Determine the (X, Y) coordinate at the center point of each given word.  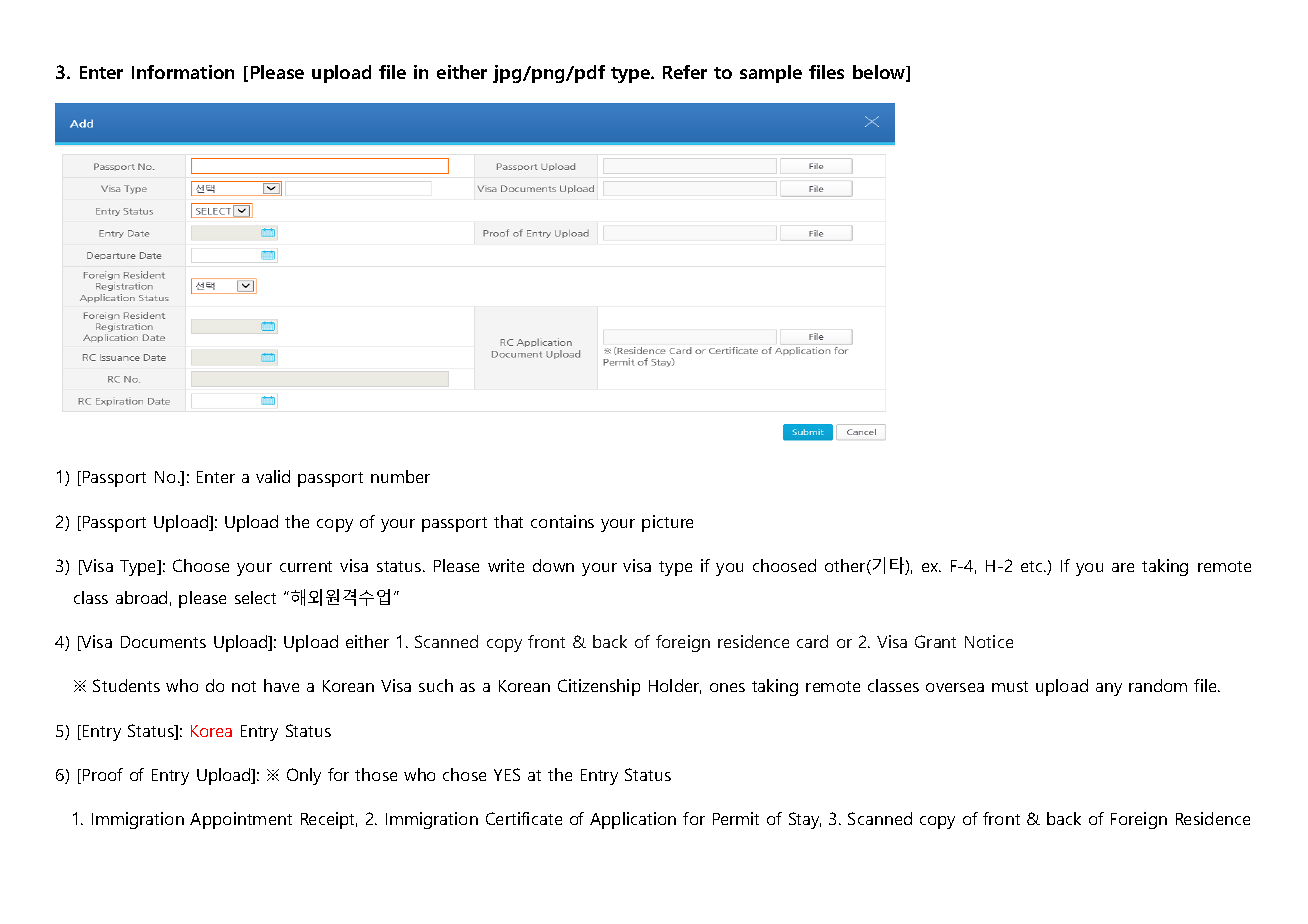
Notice (989, 641)
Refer (685, 72)
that (508, 521)
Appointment (241, 820)
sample (771, 74)
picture (667, 523)
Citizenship (599, 687)
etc (1033, 566)
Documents (163, 642)
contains (562, 521)
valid (273, 476)
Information (183, 72)
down (553, 565)
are (1123, 567)
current (306, 566)
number (400, 476)
